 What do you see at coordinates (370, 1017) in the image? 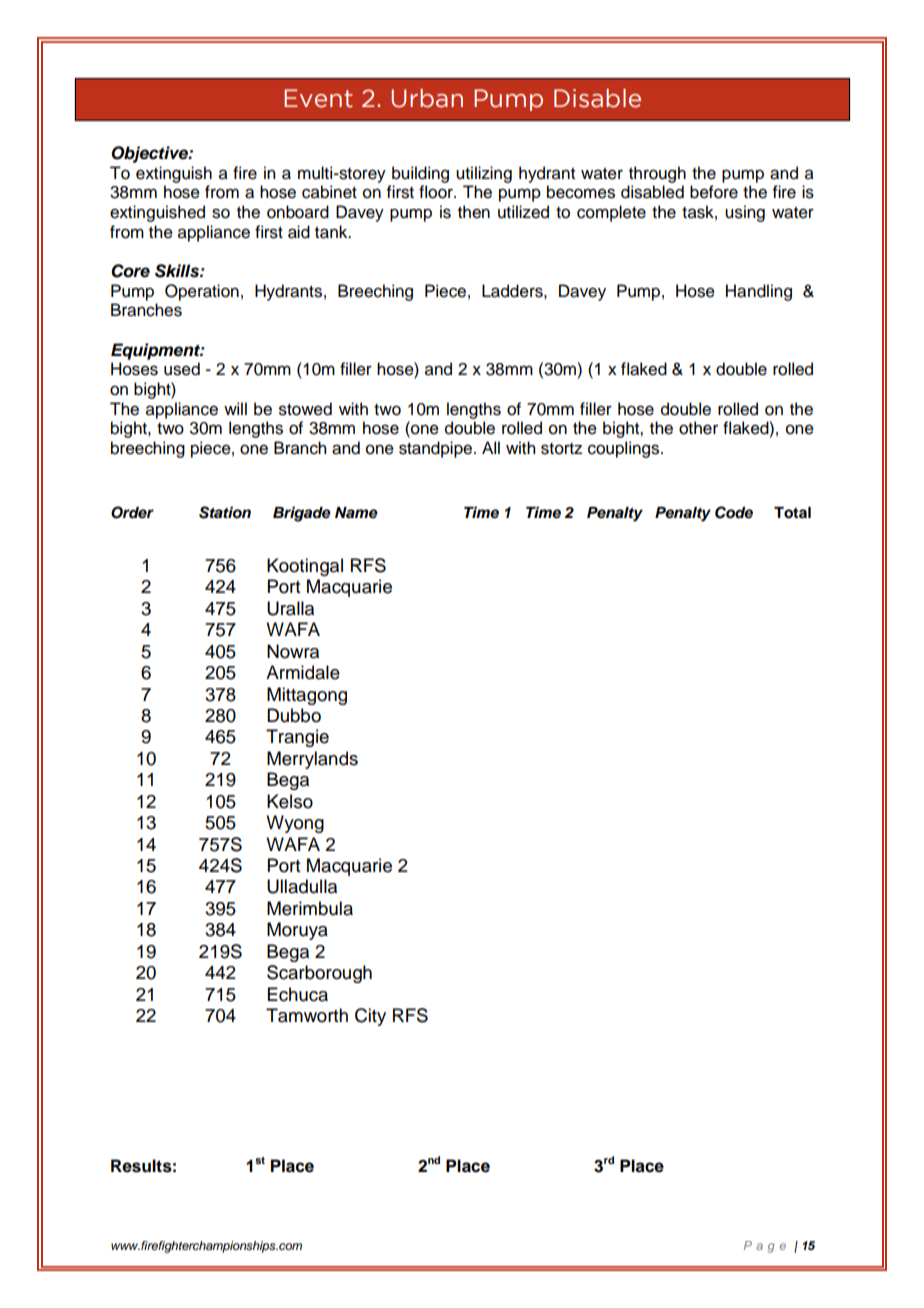
I see `City` at bounding box center [370, 1017].
